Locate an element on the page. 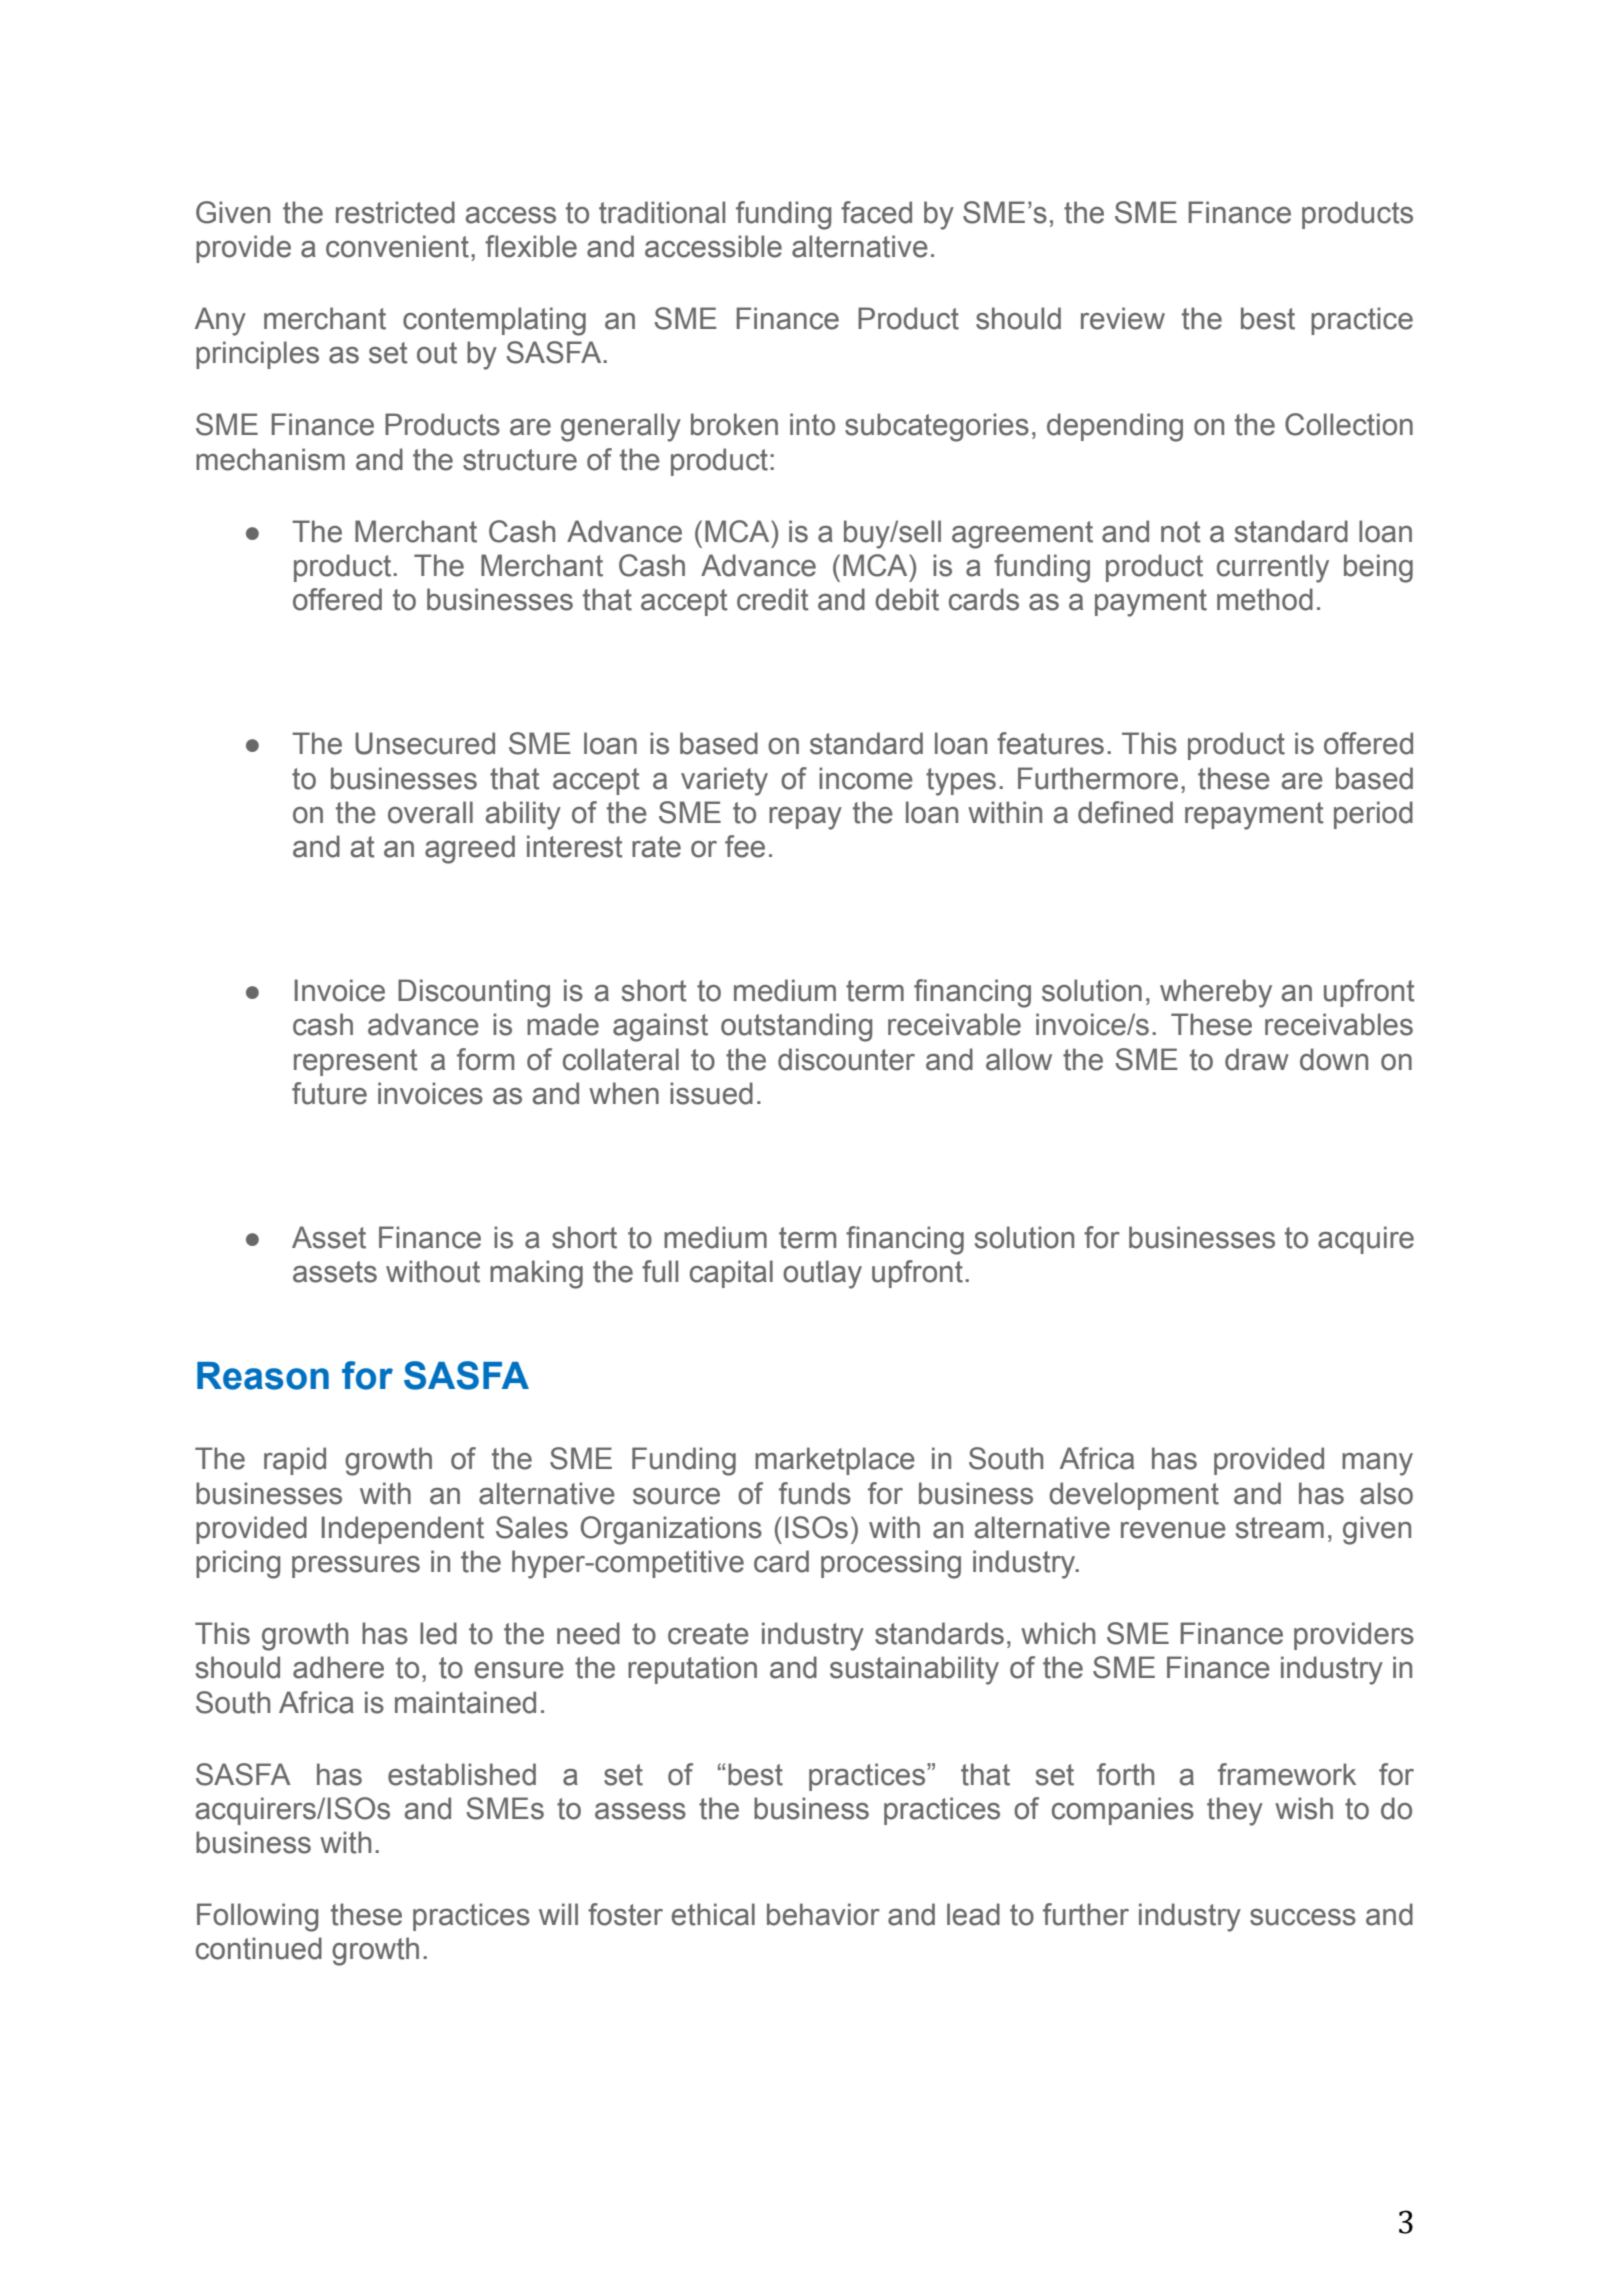  outstanding is located at coordinates (796, 1027).
